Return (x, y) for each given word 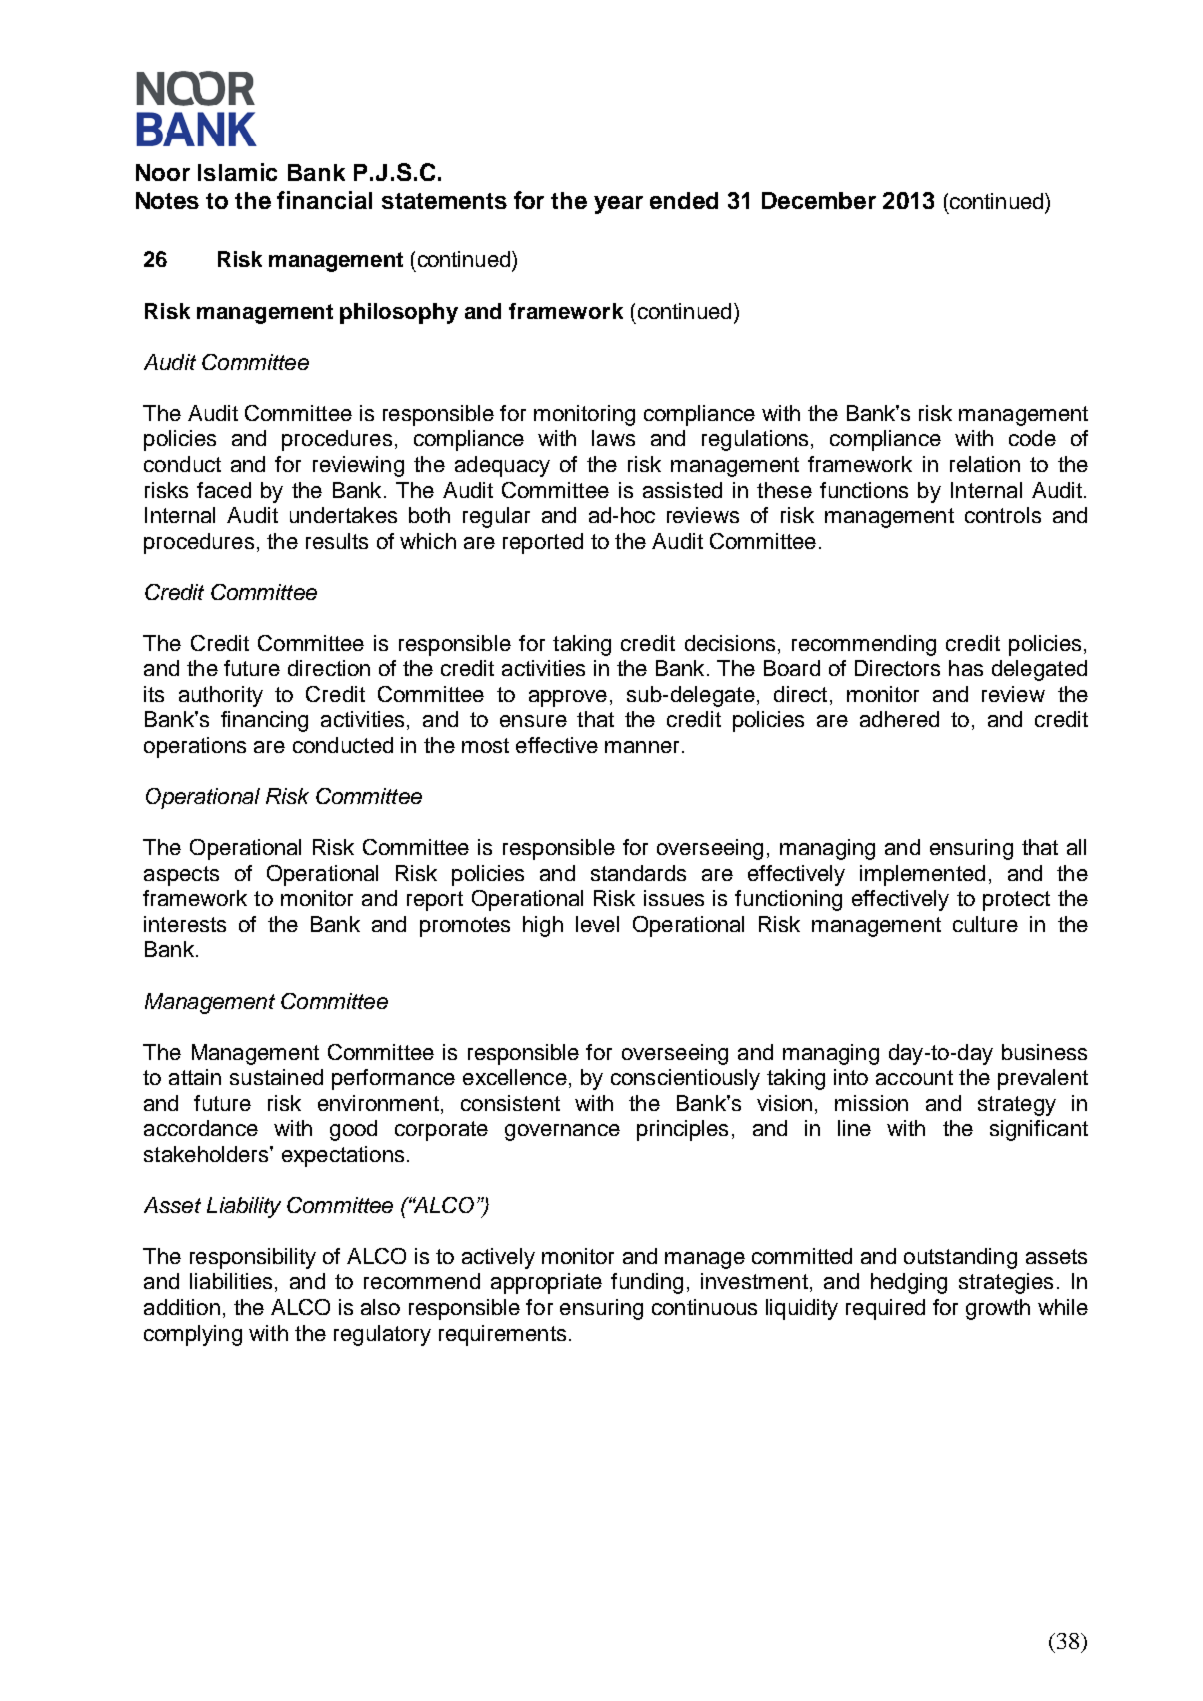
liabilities (231, 1281)
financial (324, 200)
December (819, 200)
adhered (899, 719)
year (618, 205)
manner (642, 747)
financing (264, 721)
